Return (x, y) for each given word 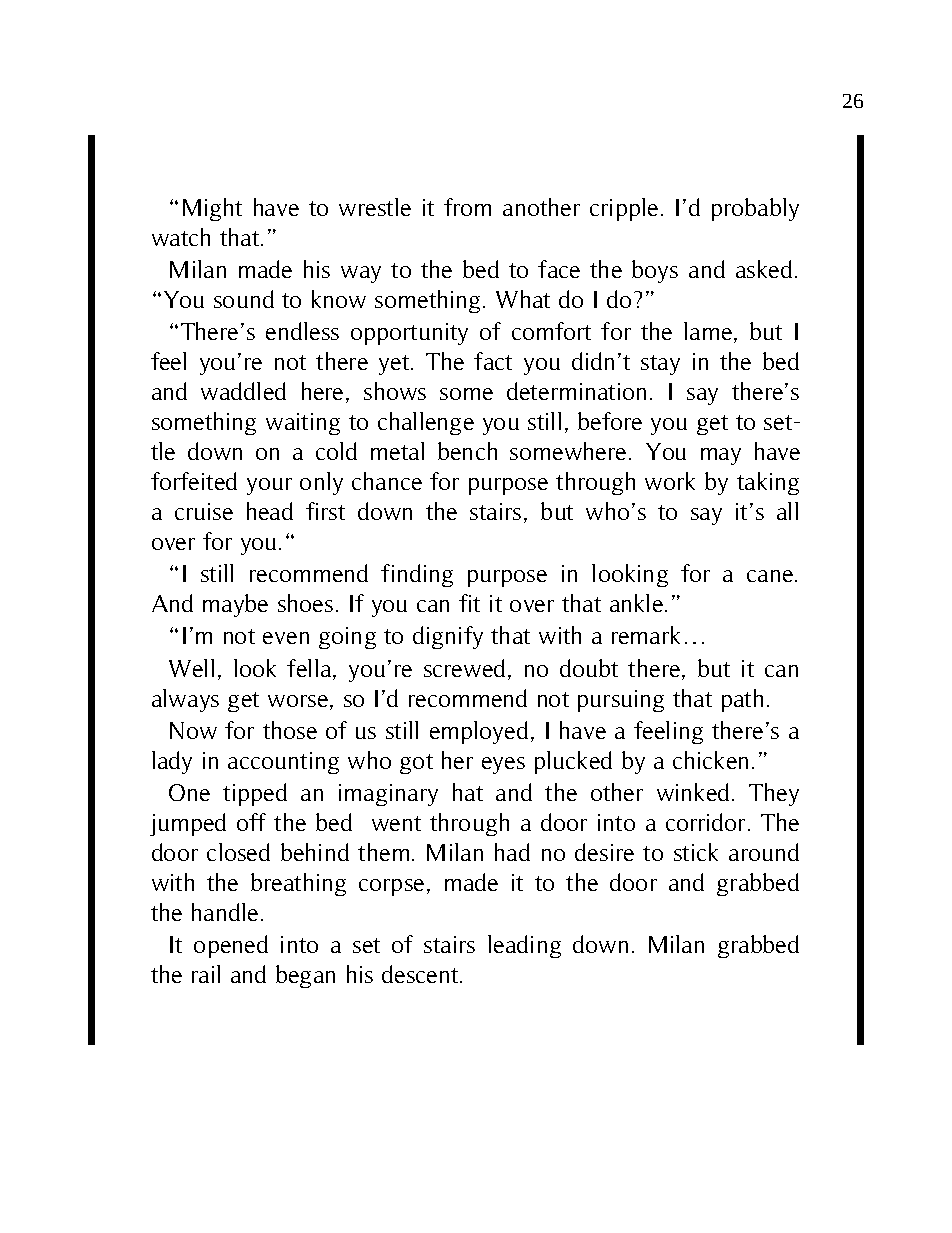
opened (231, 946)
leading (524, 946)
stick (696, 852)
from (467, 207)
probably (755, 209)
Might (212, 209)
